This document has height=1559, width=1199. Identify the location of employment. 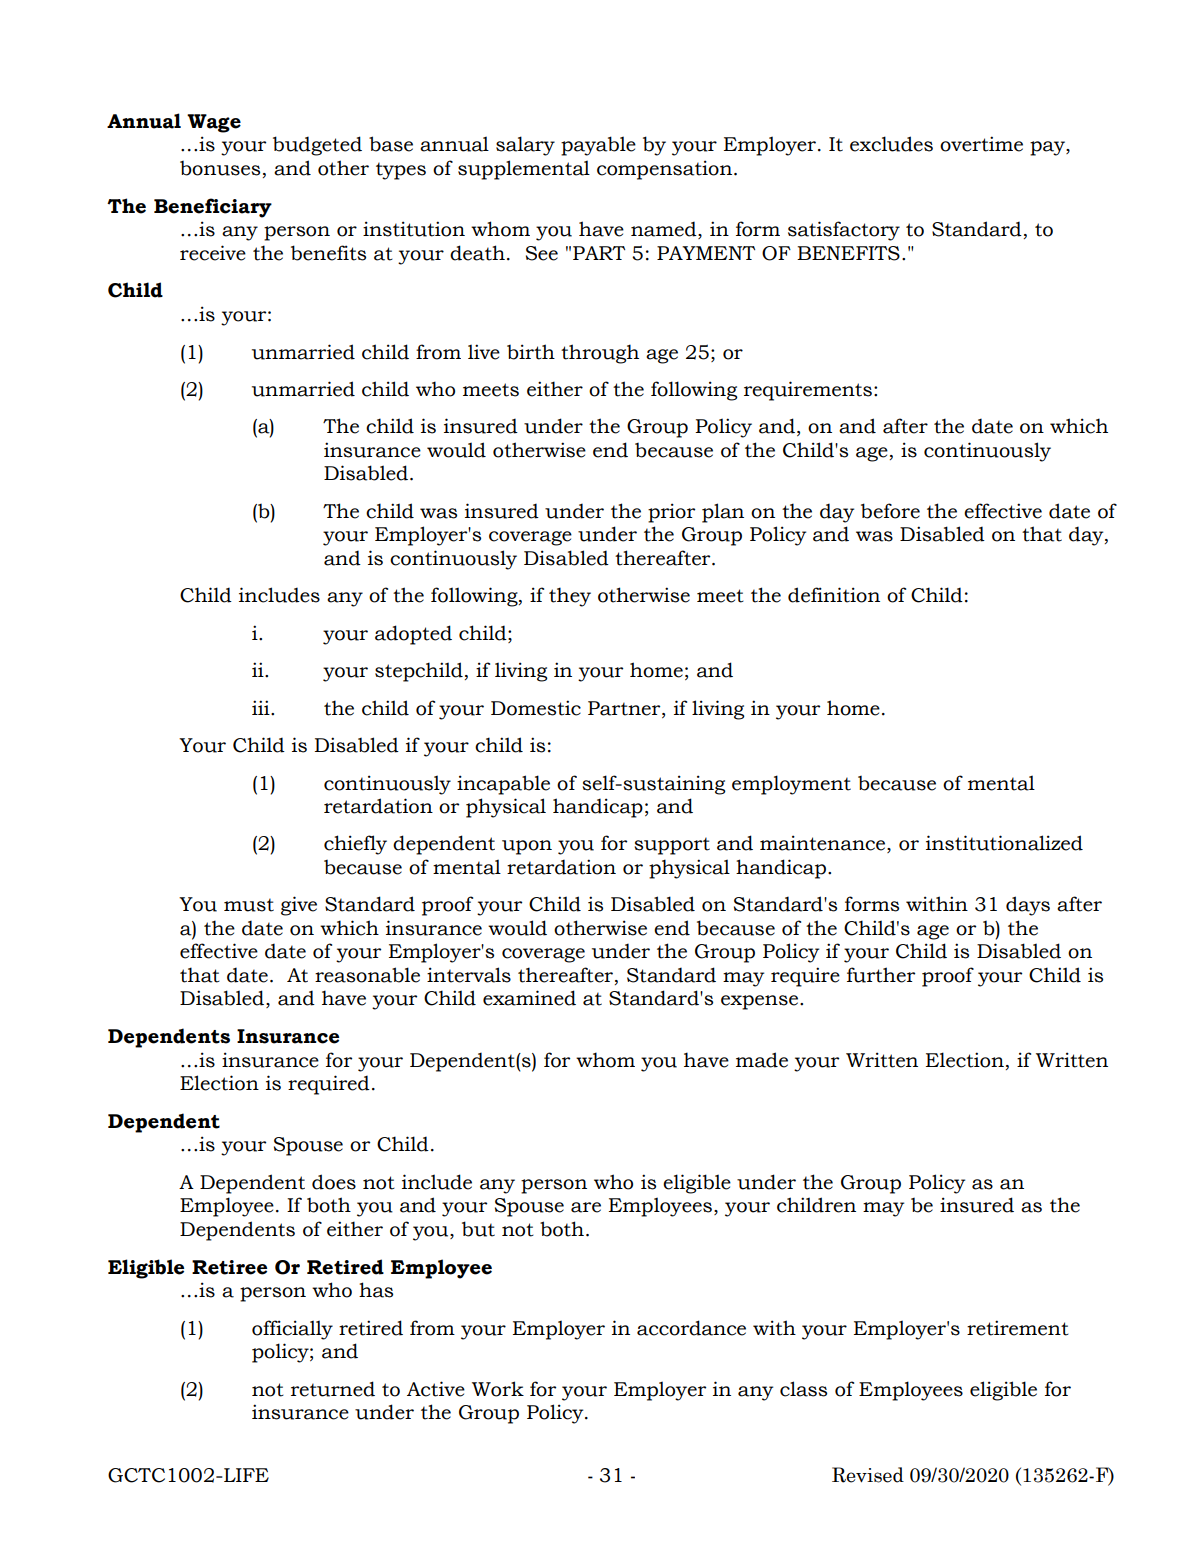
(791, 785).
